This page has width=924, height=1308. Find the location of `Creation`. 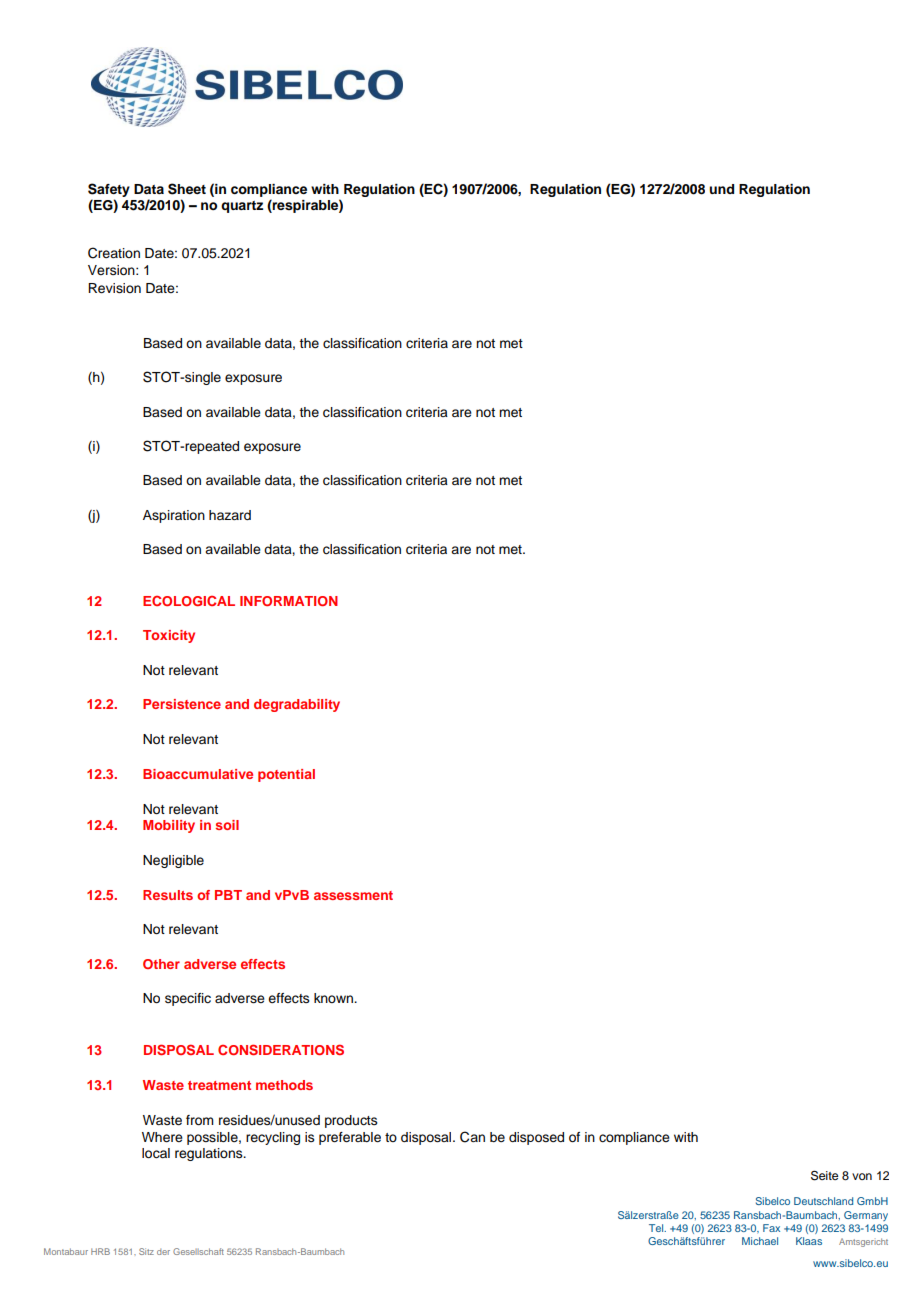

Creation is located at coordinates (114, 253).
